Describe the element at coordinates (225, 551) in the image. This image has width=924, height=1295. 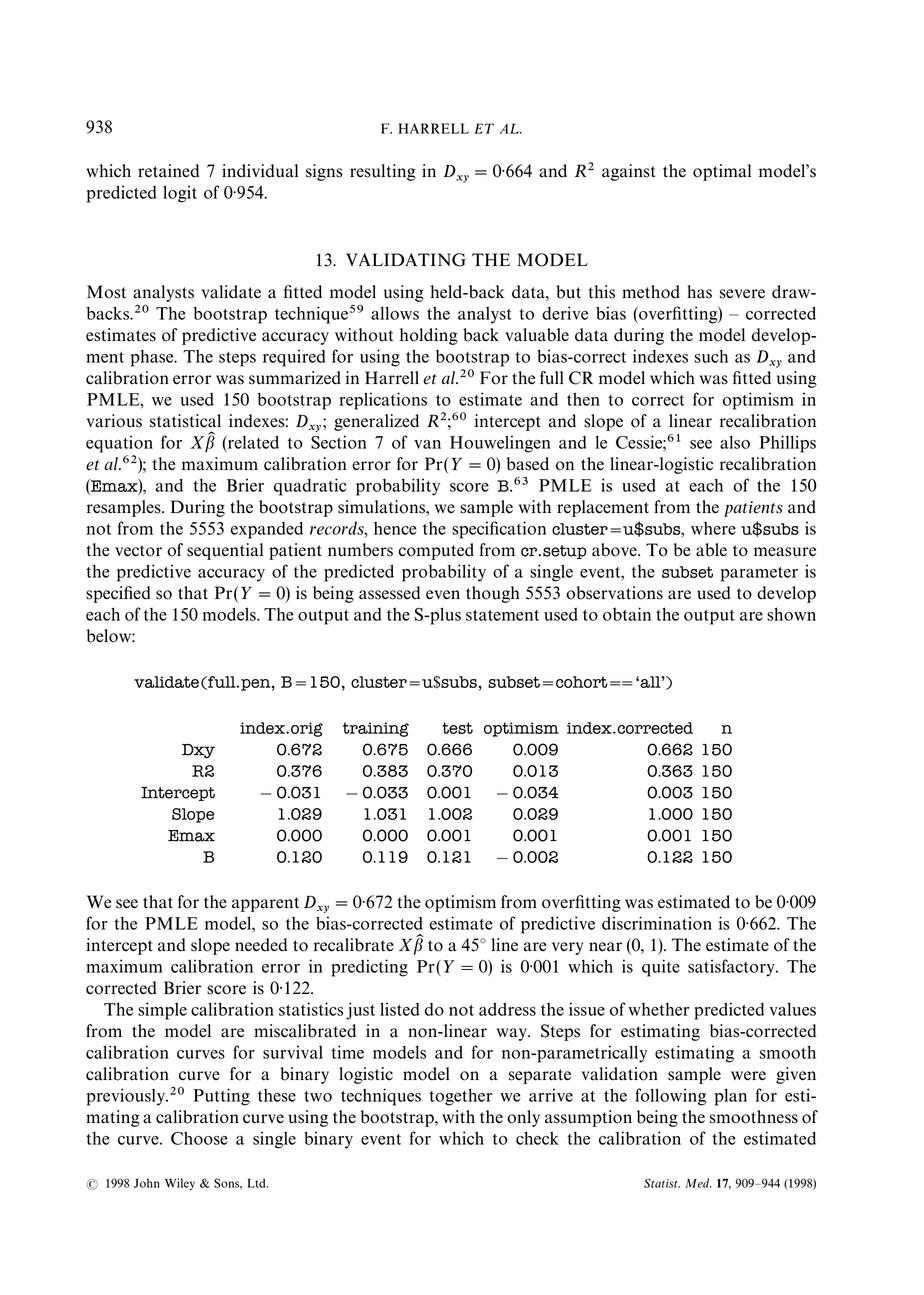
I see `sequential` at that location.
